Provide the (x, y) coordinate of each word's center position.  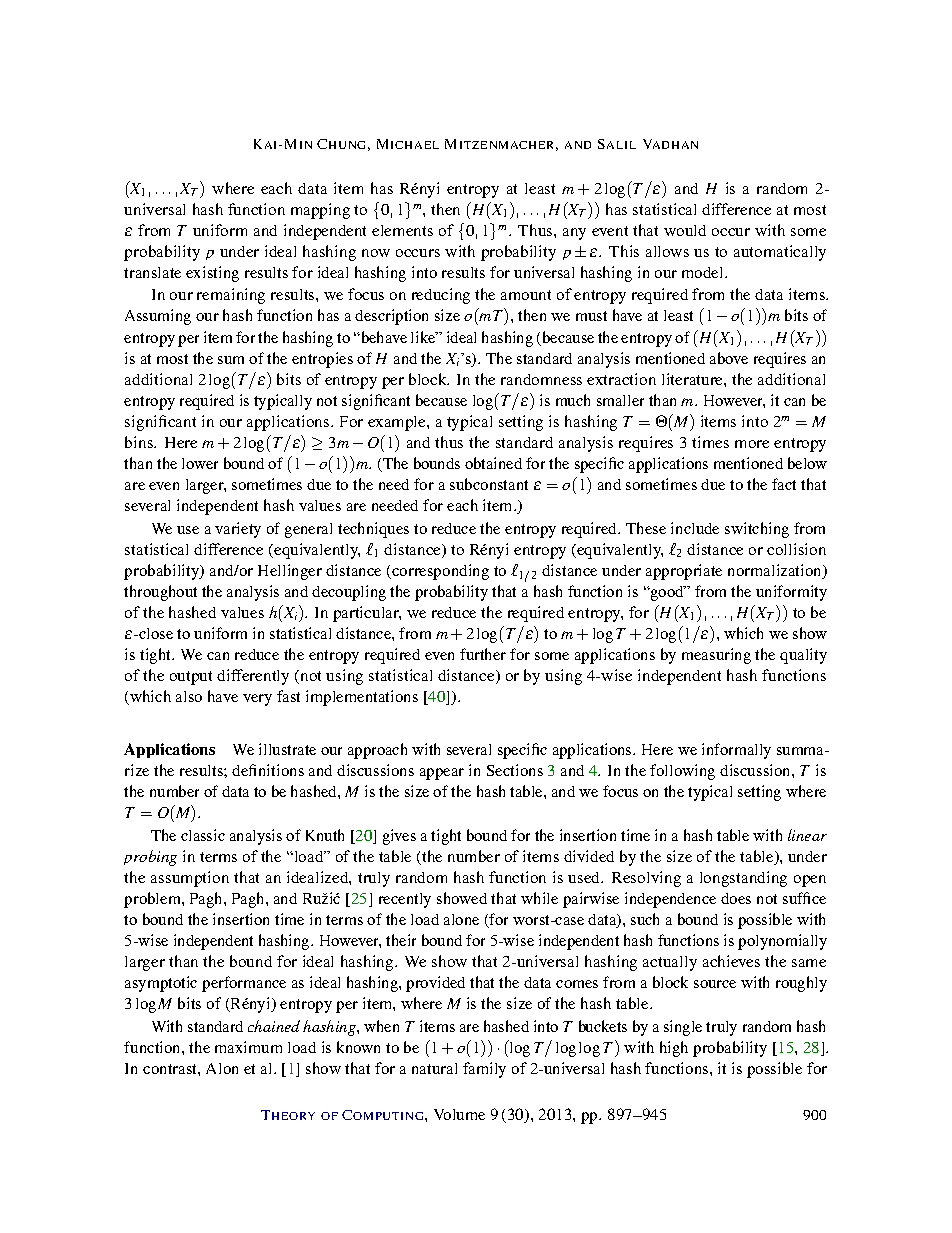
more (752, 444)
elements (402, 230)
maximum (248, 1047)
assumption (190, 879)
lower (200, 463)
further (483, 654)
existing (212, 274)
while (539, 898)
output (191, 678)
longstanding (743, 879)
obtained (493, 463)
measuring (716, 656)
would (685, 230)
